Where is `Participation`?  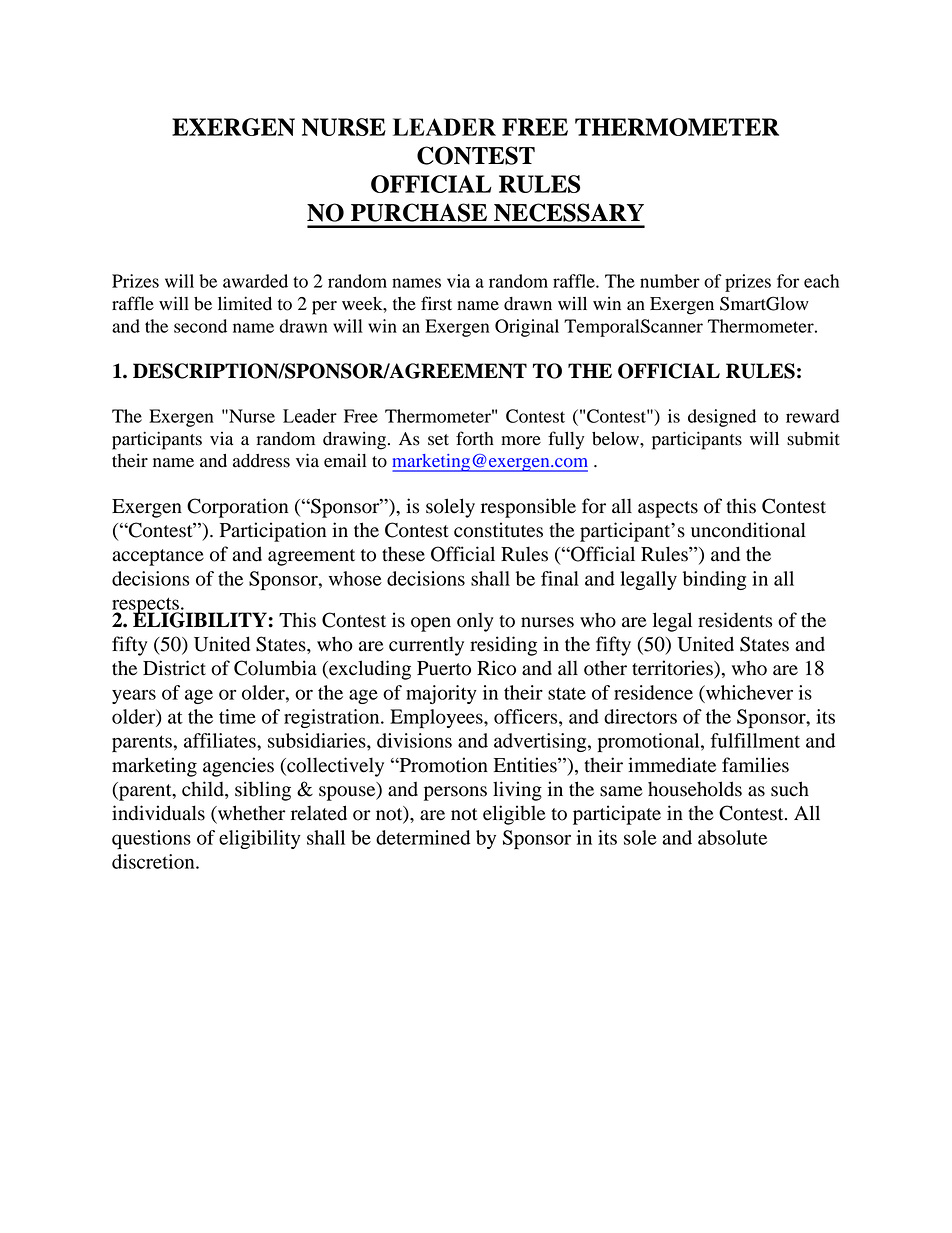 Participation is located at coordinates (273, 532).
